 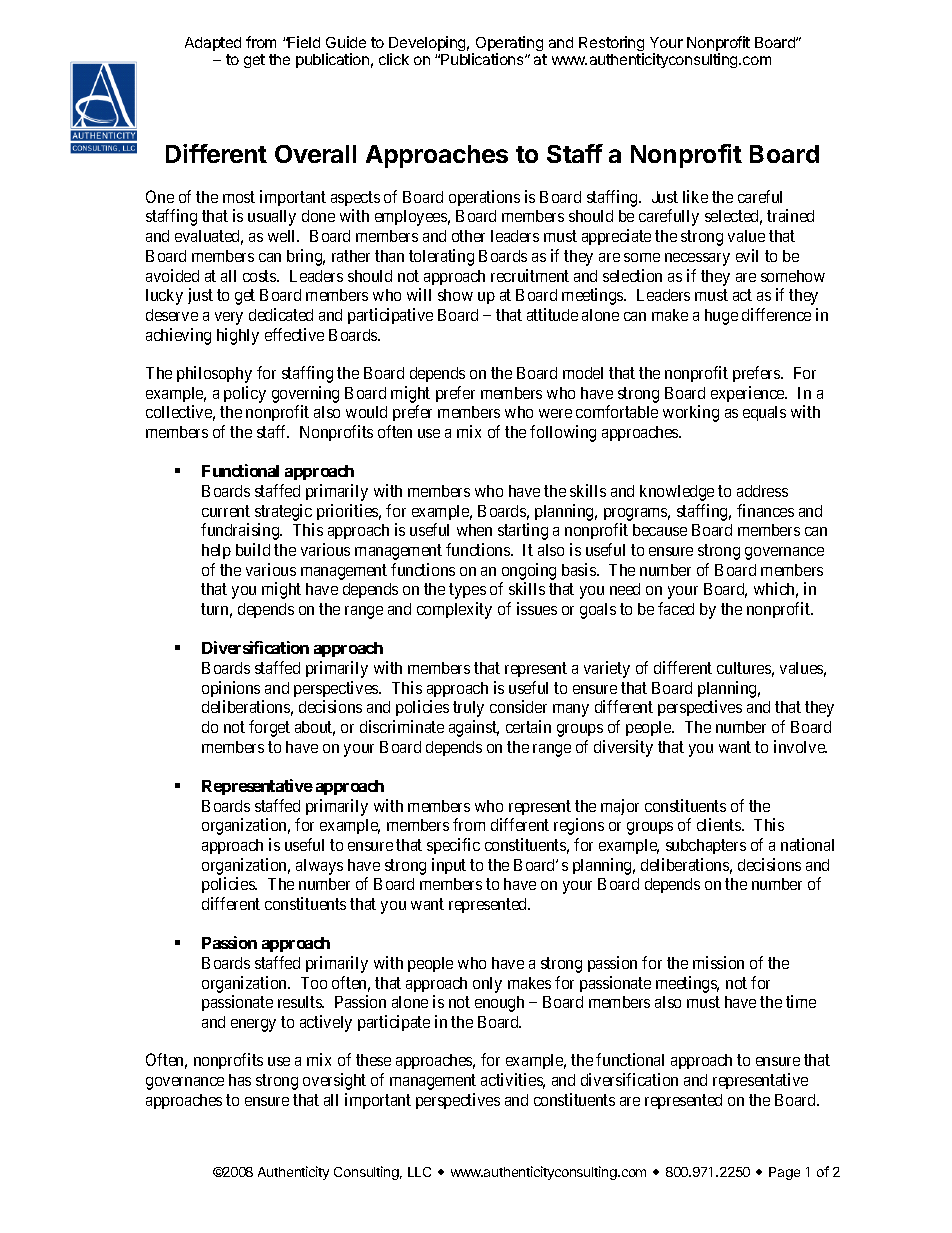 What do you see at coordinates (508, 45) in the image?
I see `Operating` at bounding box center [508, 45].
